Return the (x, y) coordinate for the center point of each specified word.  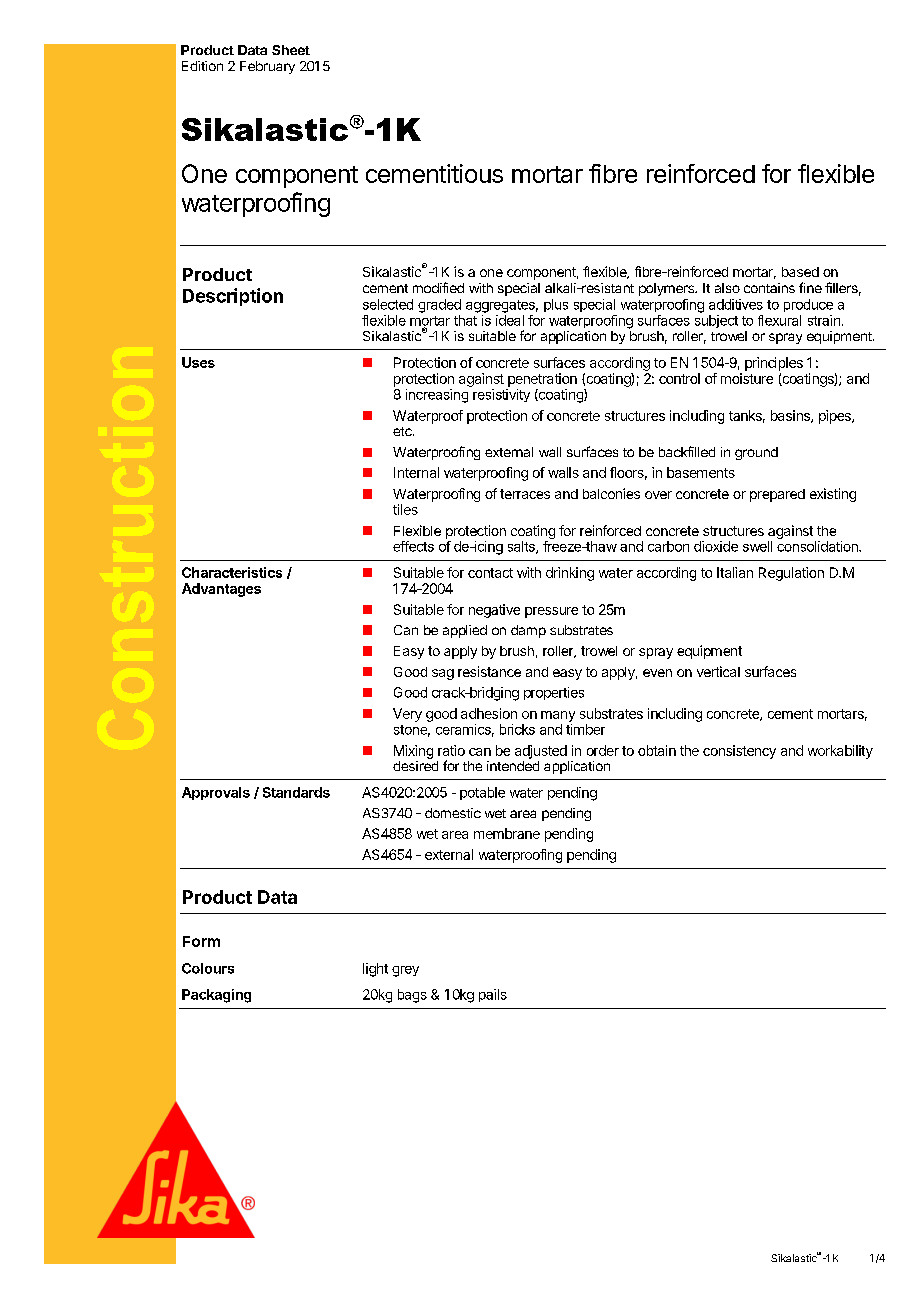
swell (757, 546)
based (800, 272)
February (267, 67)
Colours (208, 968)
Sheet (291, 50)
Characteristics (232, 572)
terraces (525, 494)
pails (493, 995)
